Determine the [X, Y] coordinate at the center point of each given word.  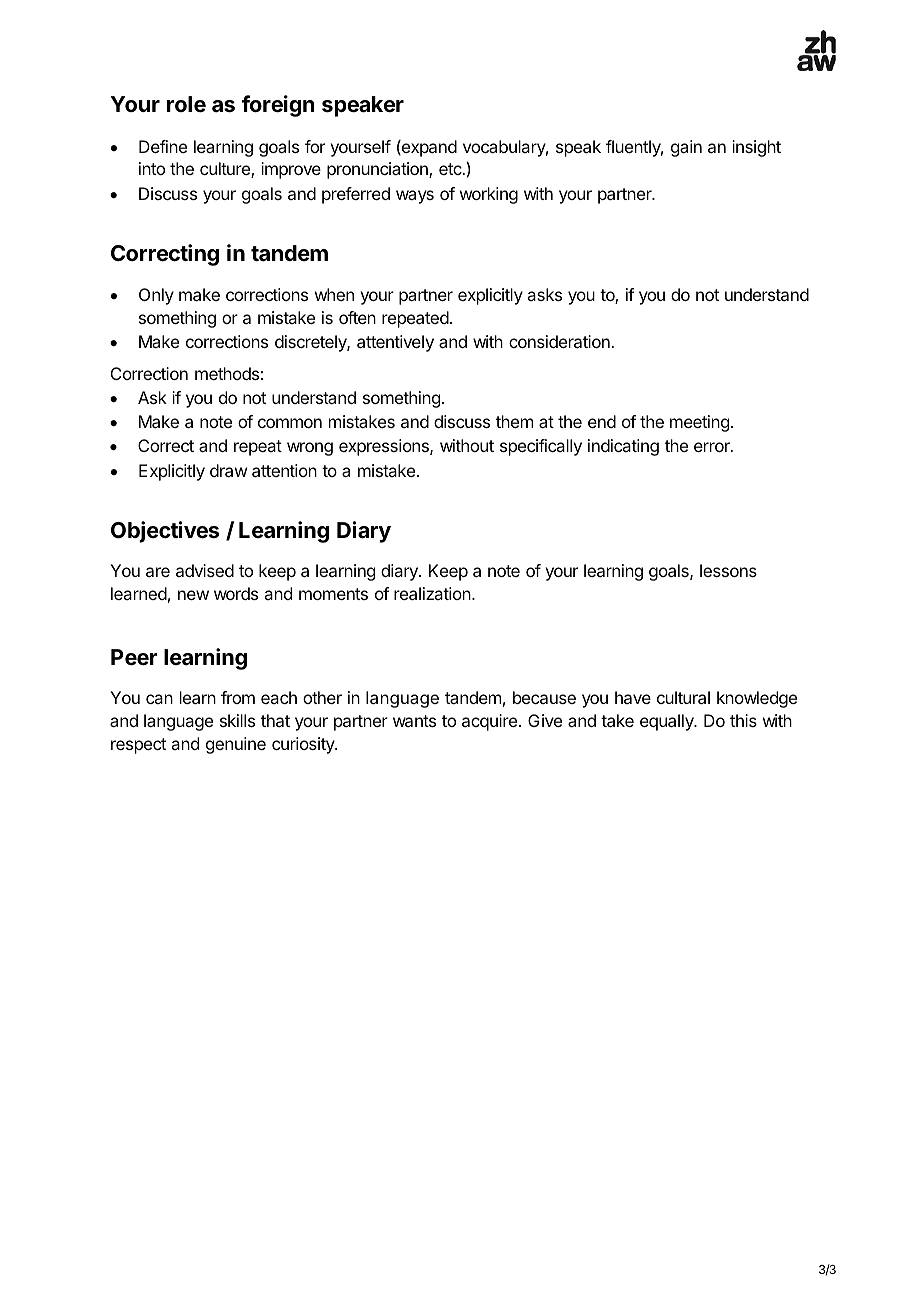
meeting [699, 423]
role [186, 104]
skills [237, 720]
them [514, 421]
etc [451, 169]
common [290, 423]
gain [686, 148]
